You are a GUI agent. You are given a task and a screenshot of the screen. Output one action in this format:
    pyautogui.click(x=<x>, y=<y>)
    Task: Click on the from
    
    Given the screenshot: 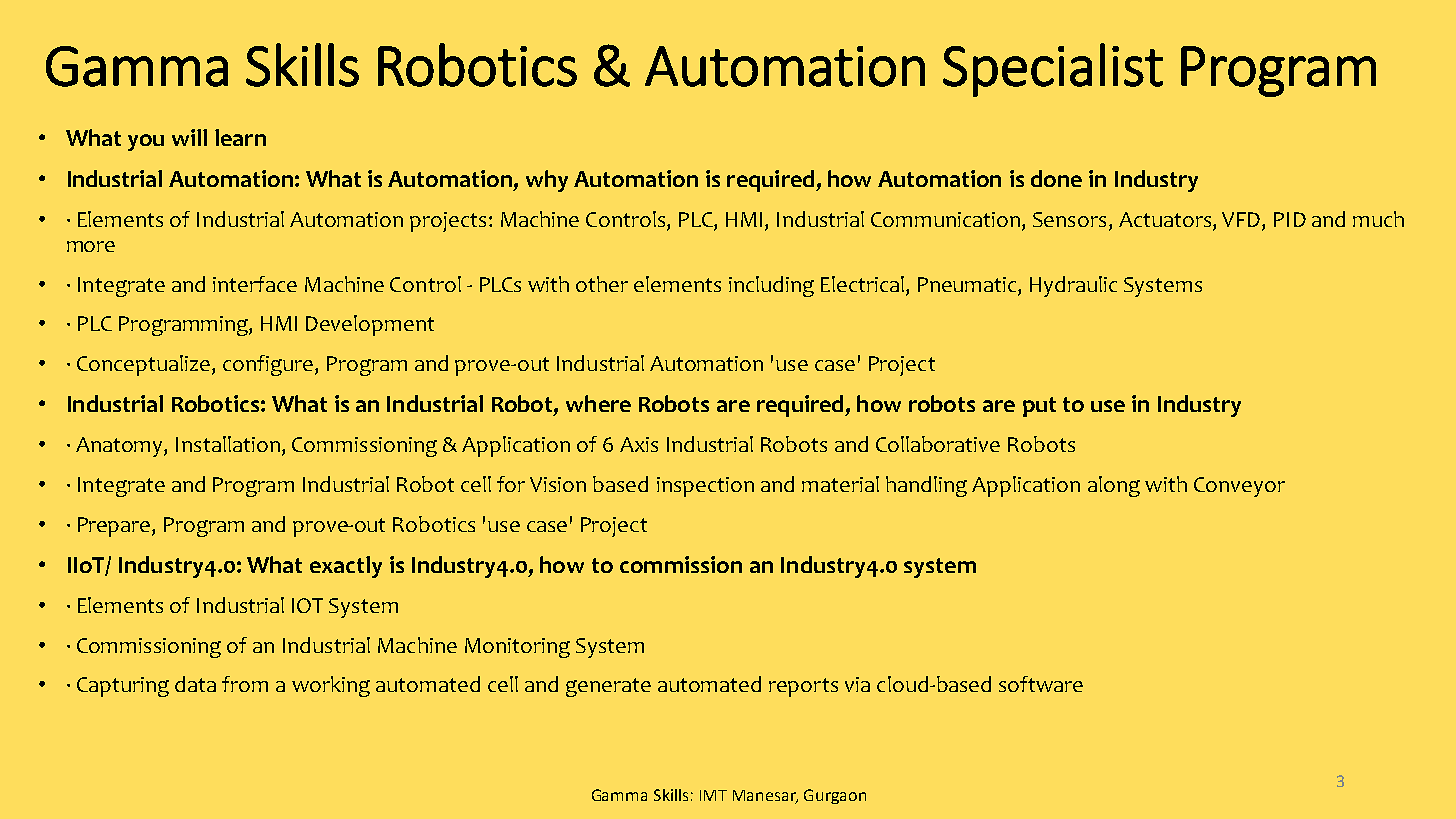 What is the action you would take?
    pyautogui.click(x=245, y=684)
